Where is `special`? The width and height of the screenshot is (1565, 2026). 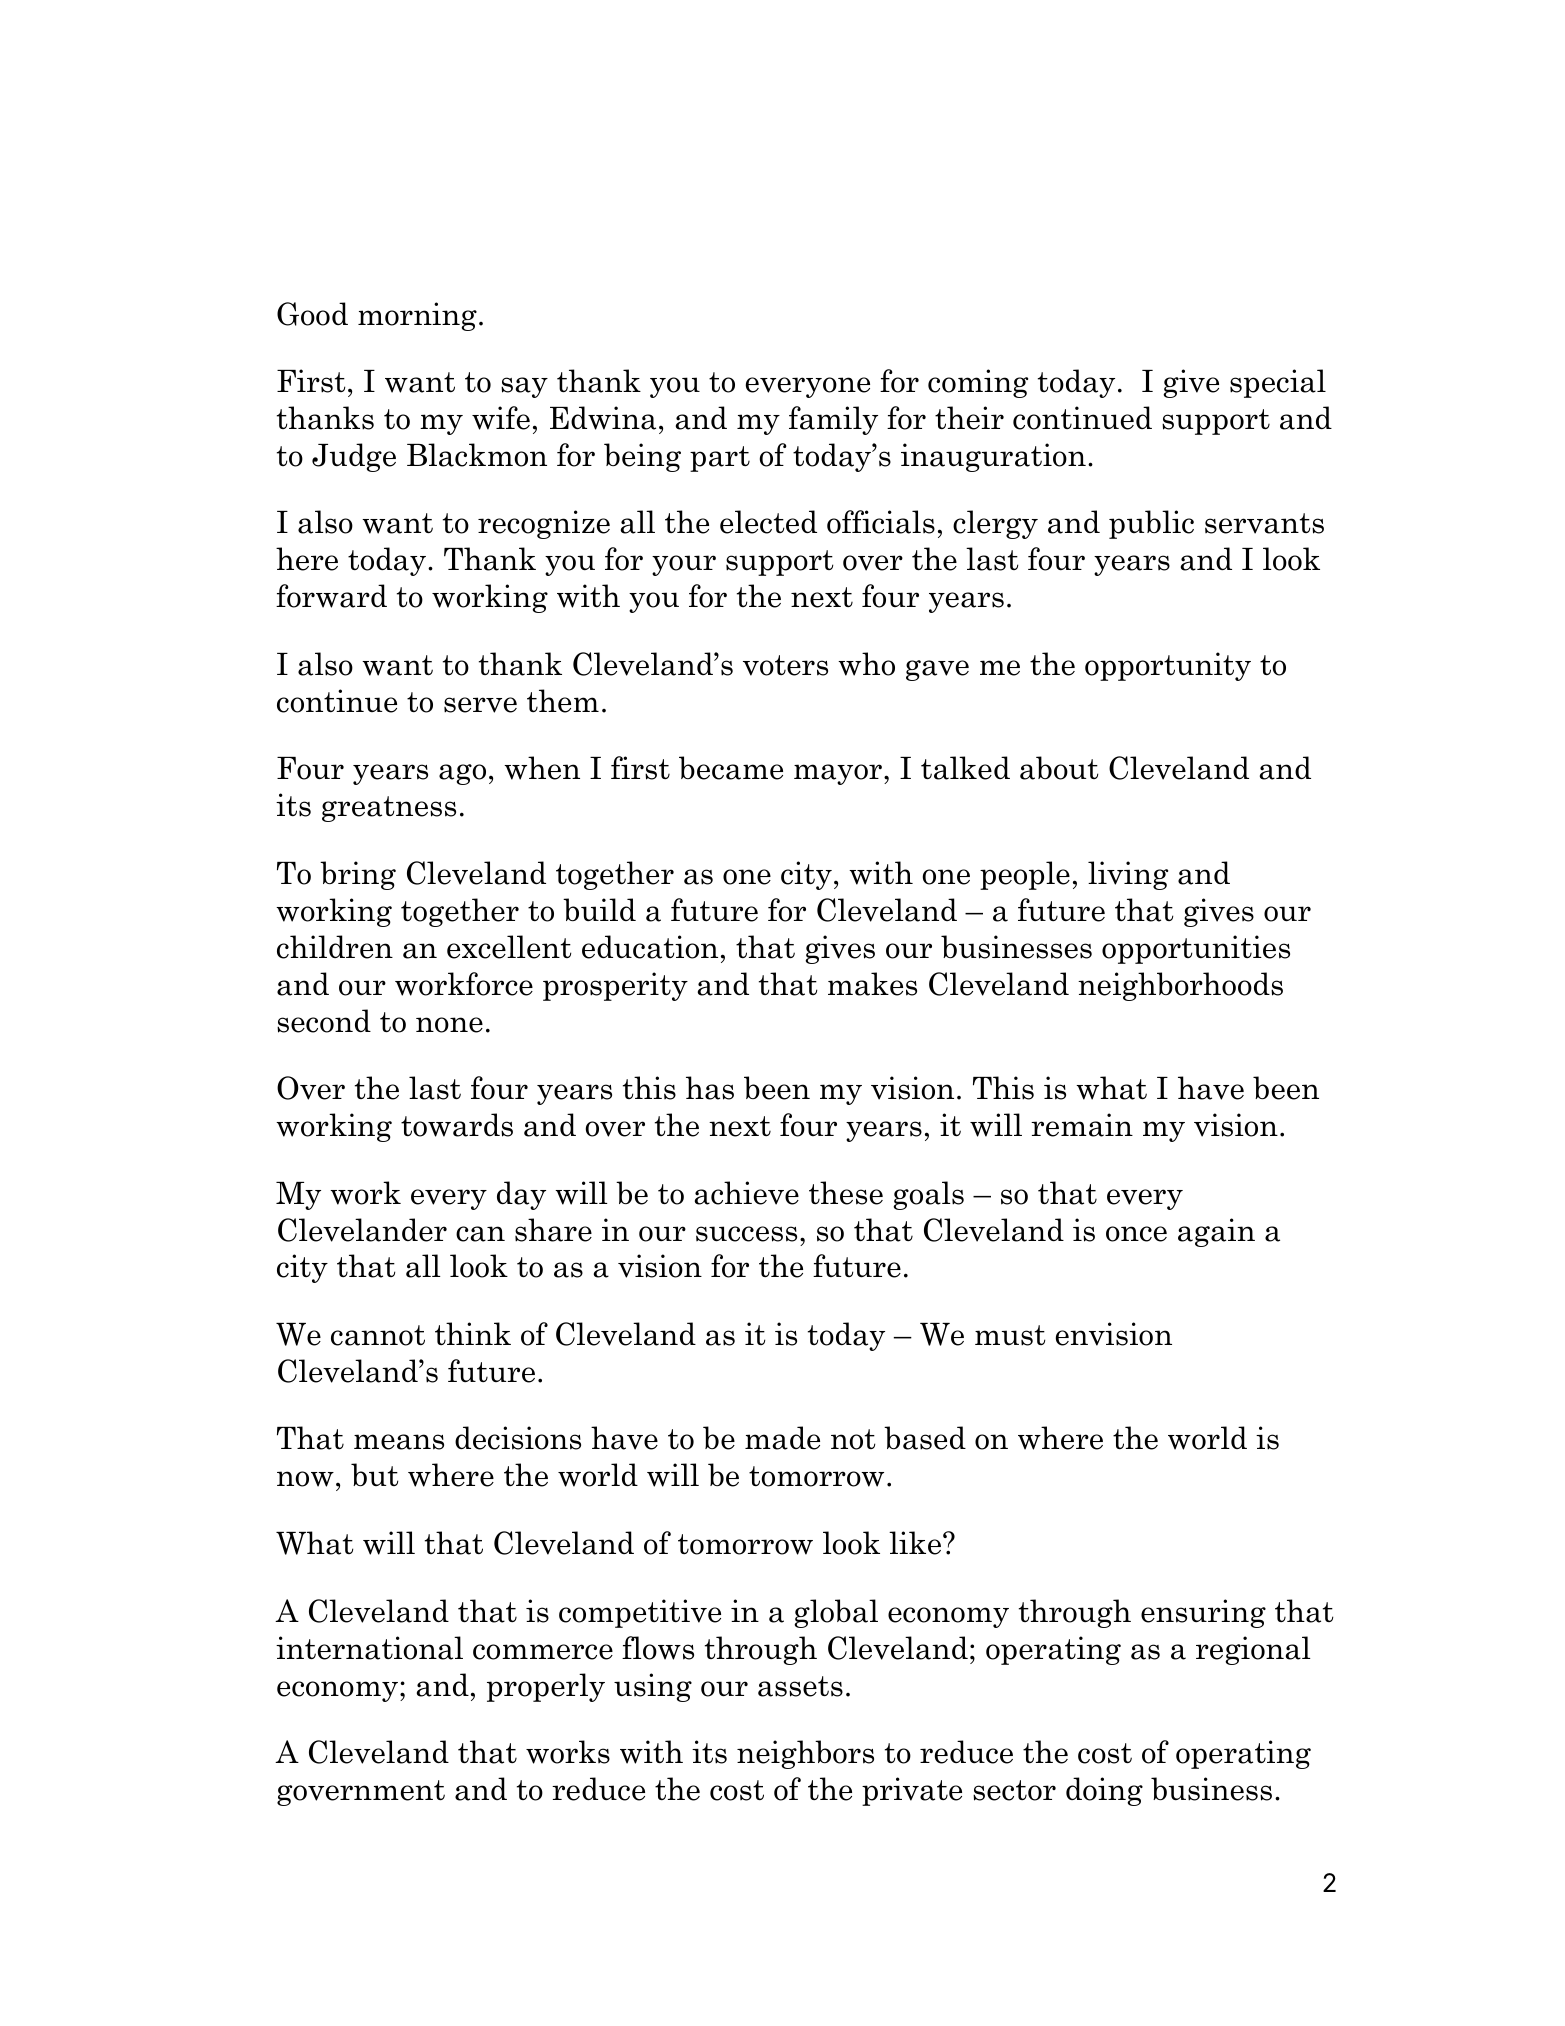
special is located at coordinates (1278, 383).
